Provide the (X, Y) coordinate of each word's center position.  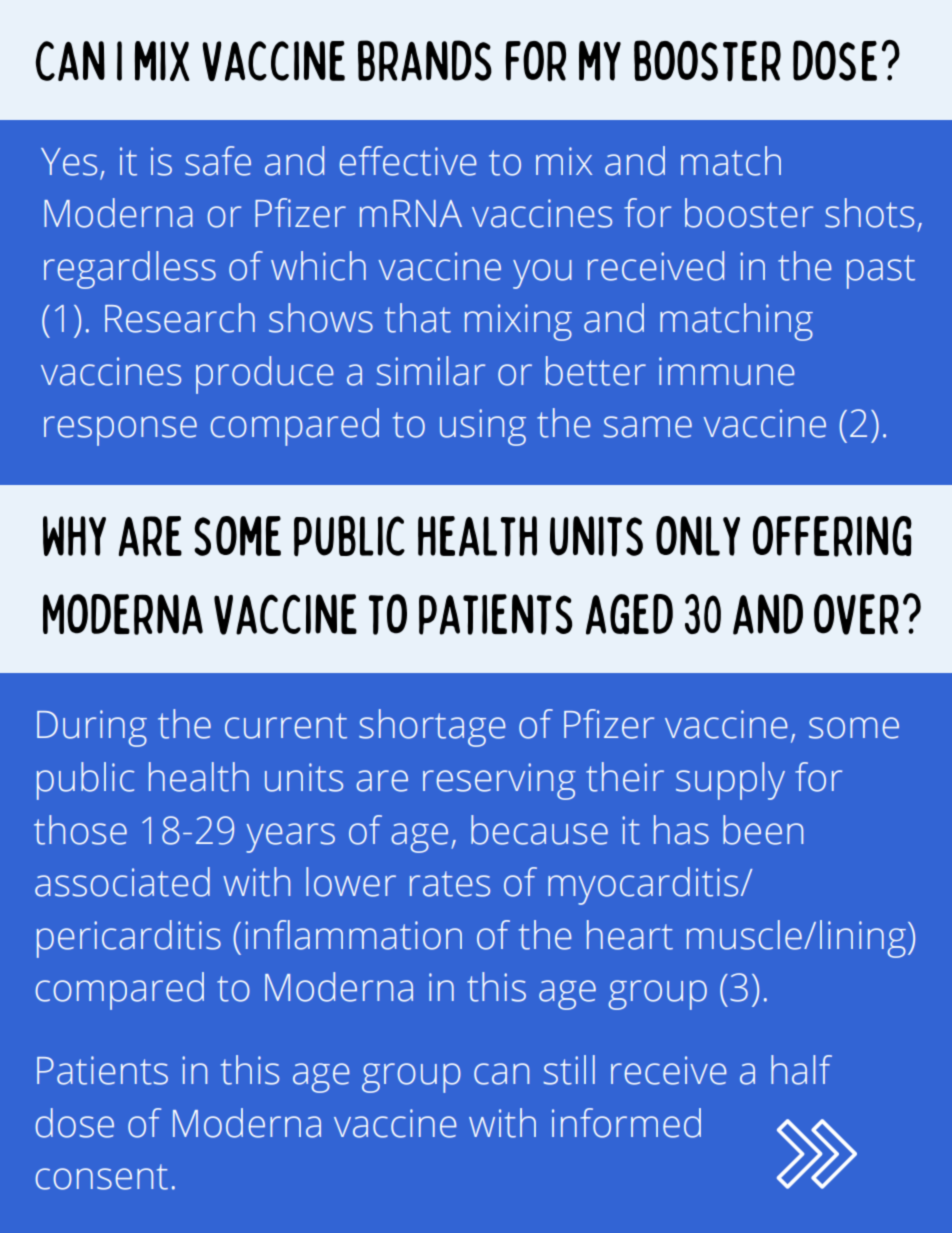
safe (218, 161)
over (856, 614)
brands (425, 61)
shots (869, 213)
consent (102, 1177)
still (569, 1070)
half (801, 1070)
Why (74, 536)
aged (629, 614)
